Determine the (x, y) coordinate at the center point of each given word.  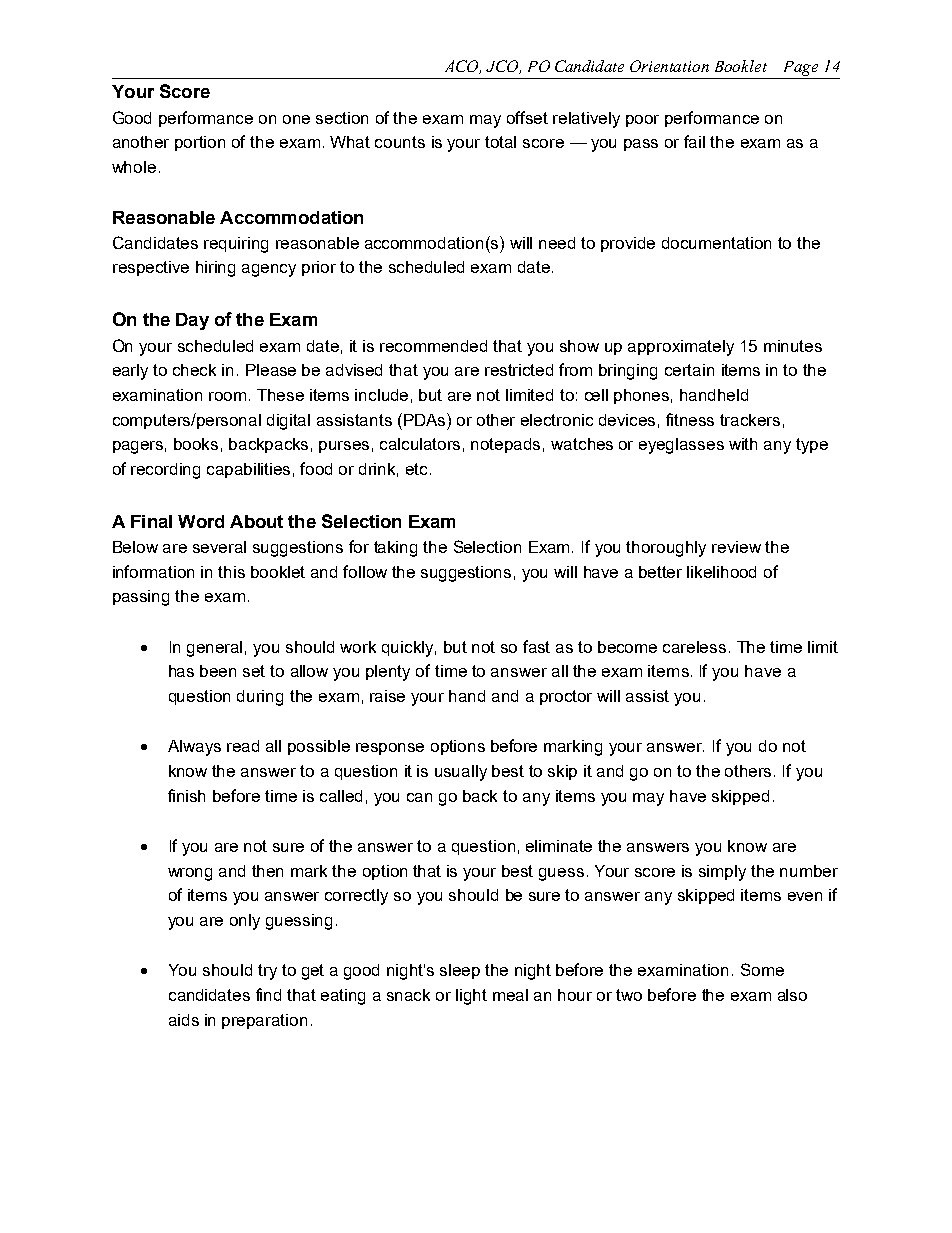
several (219, 547)
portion (200, 143)
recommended (433, 346)
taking (395, 549)
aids (184, 1020)
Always (194, 748)
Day (192, 321)
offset (527, 117)
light (471, 997)
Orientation (669, 66)
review (736, 547)
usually (461, 773)
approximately (681, 348)
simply (722, 873)
